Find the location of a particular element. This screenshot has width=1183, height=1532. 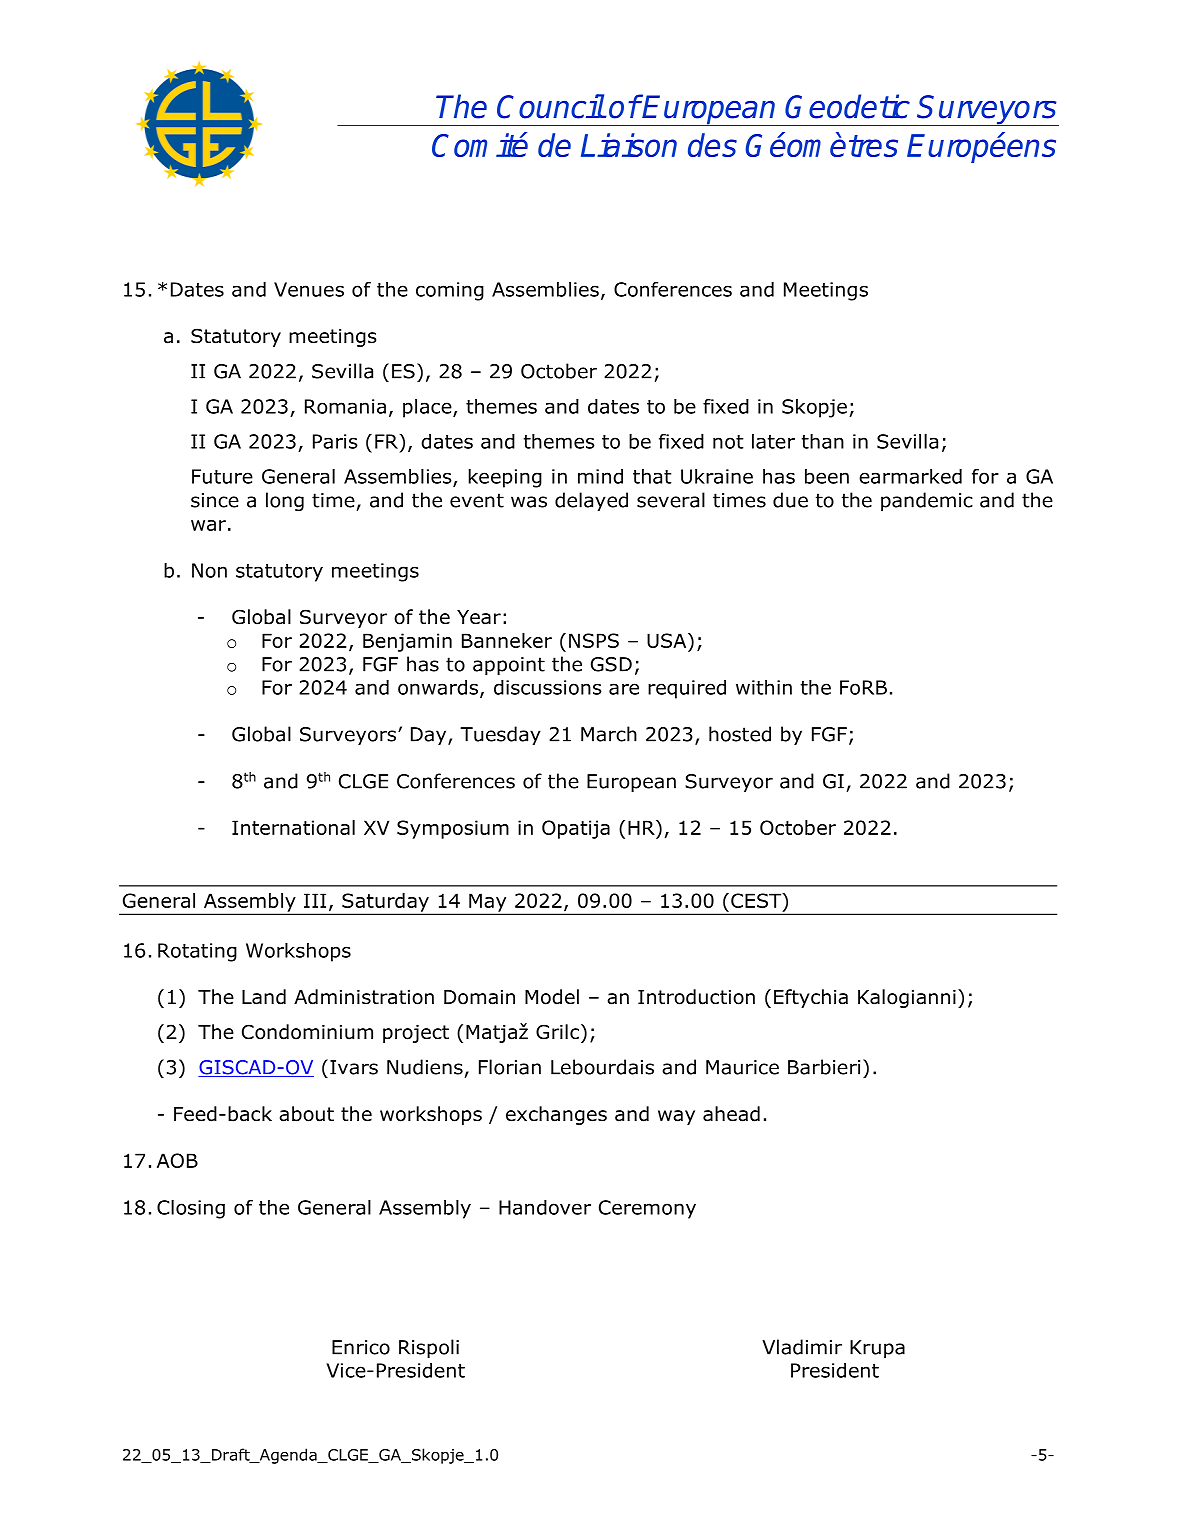

Enrico is located at coordinates (361, 1347).
